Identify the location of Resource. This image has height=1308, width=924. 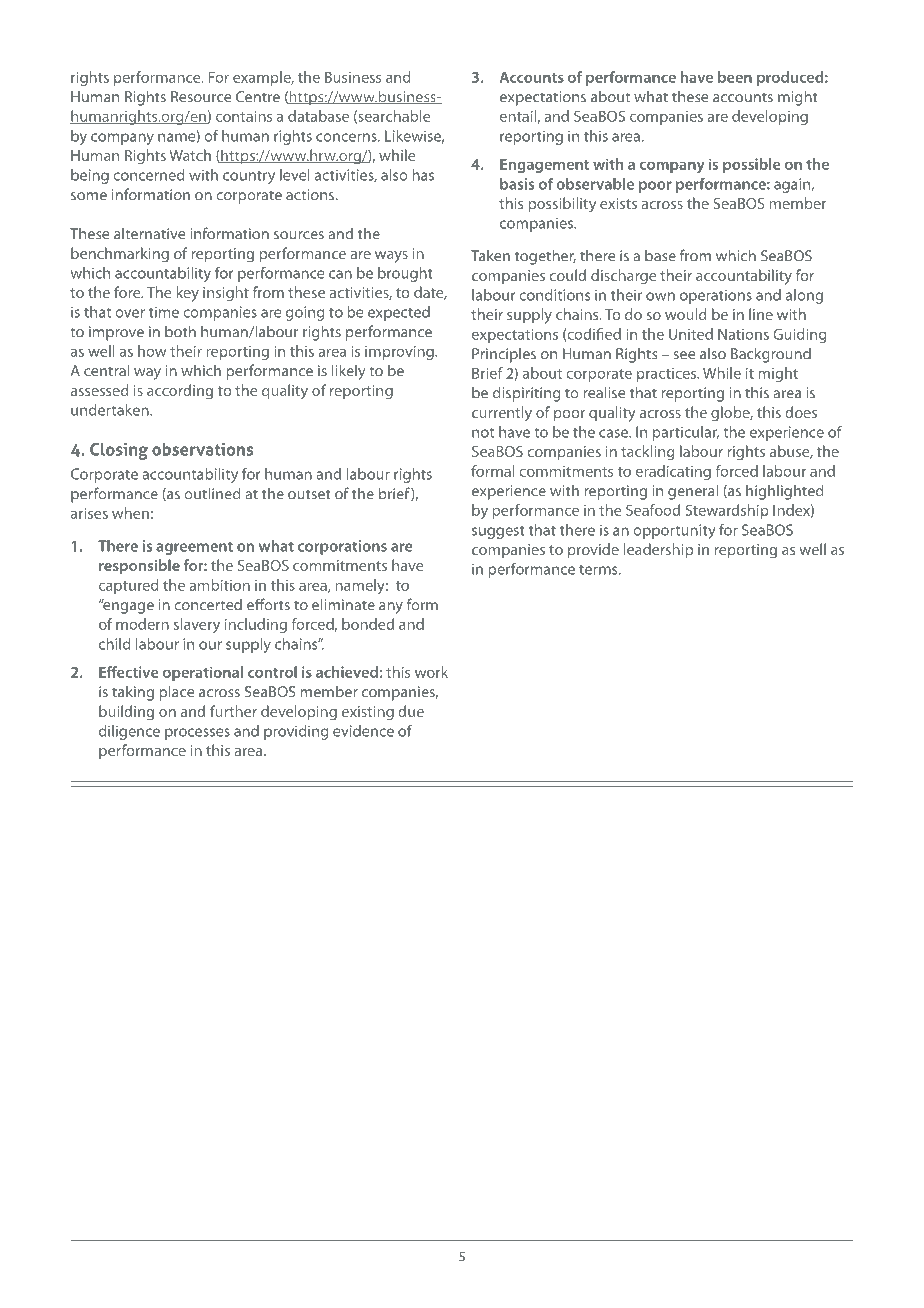
(201, 97).
